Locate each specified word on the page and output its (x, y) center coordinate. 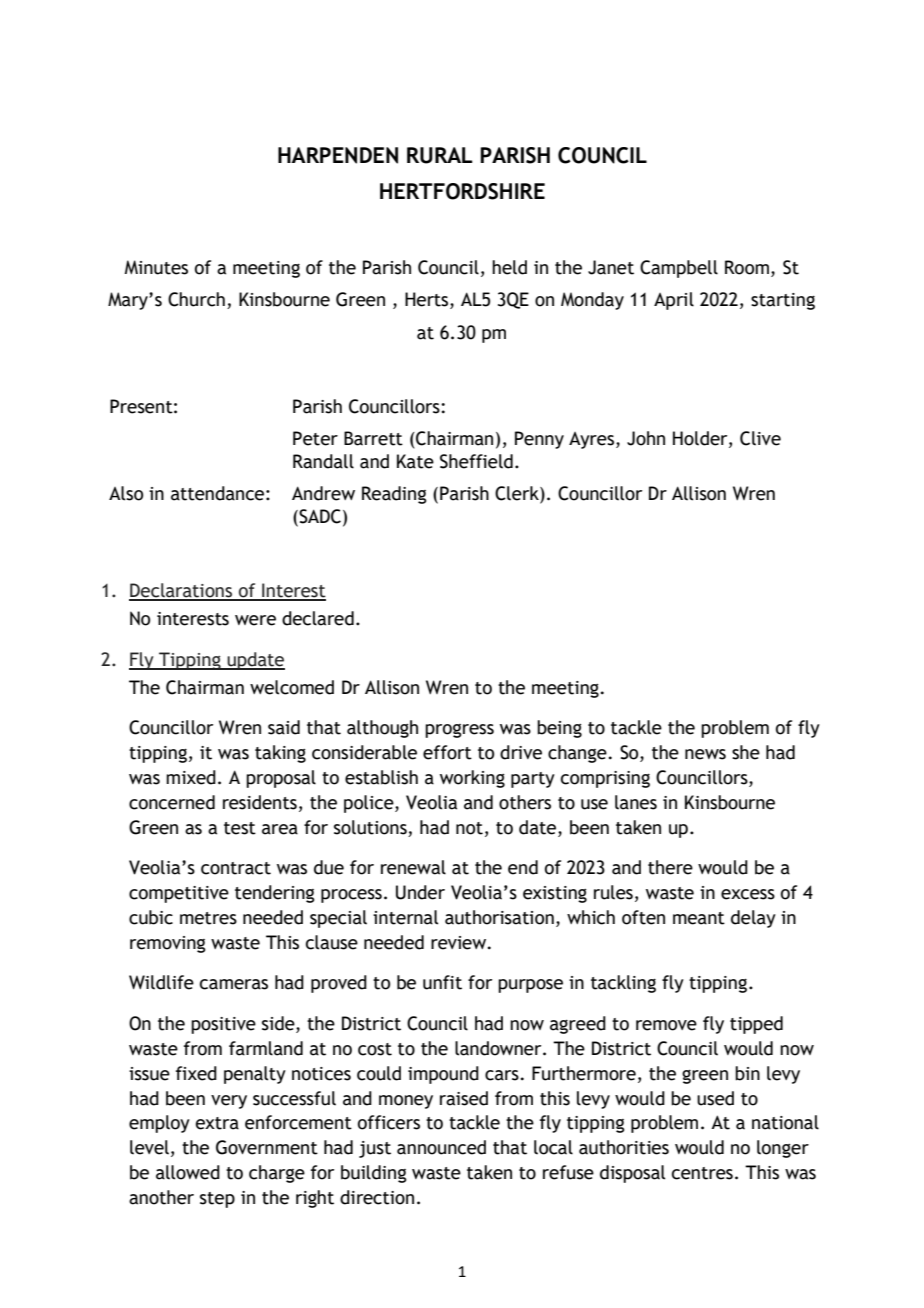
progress (459, 731)
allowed (188, 1172)
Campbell (679, 269)
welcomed (292, 687)
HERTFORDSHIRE (462, 191)
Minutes (156, 267)
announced (441, 1147)
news (705, 754)
